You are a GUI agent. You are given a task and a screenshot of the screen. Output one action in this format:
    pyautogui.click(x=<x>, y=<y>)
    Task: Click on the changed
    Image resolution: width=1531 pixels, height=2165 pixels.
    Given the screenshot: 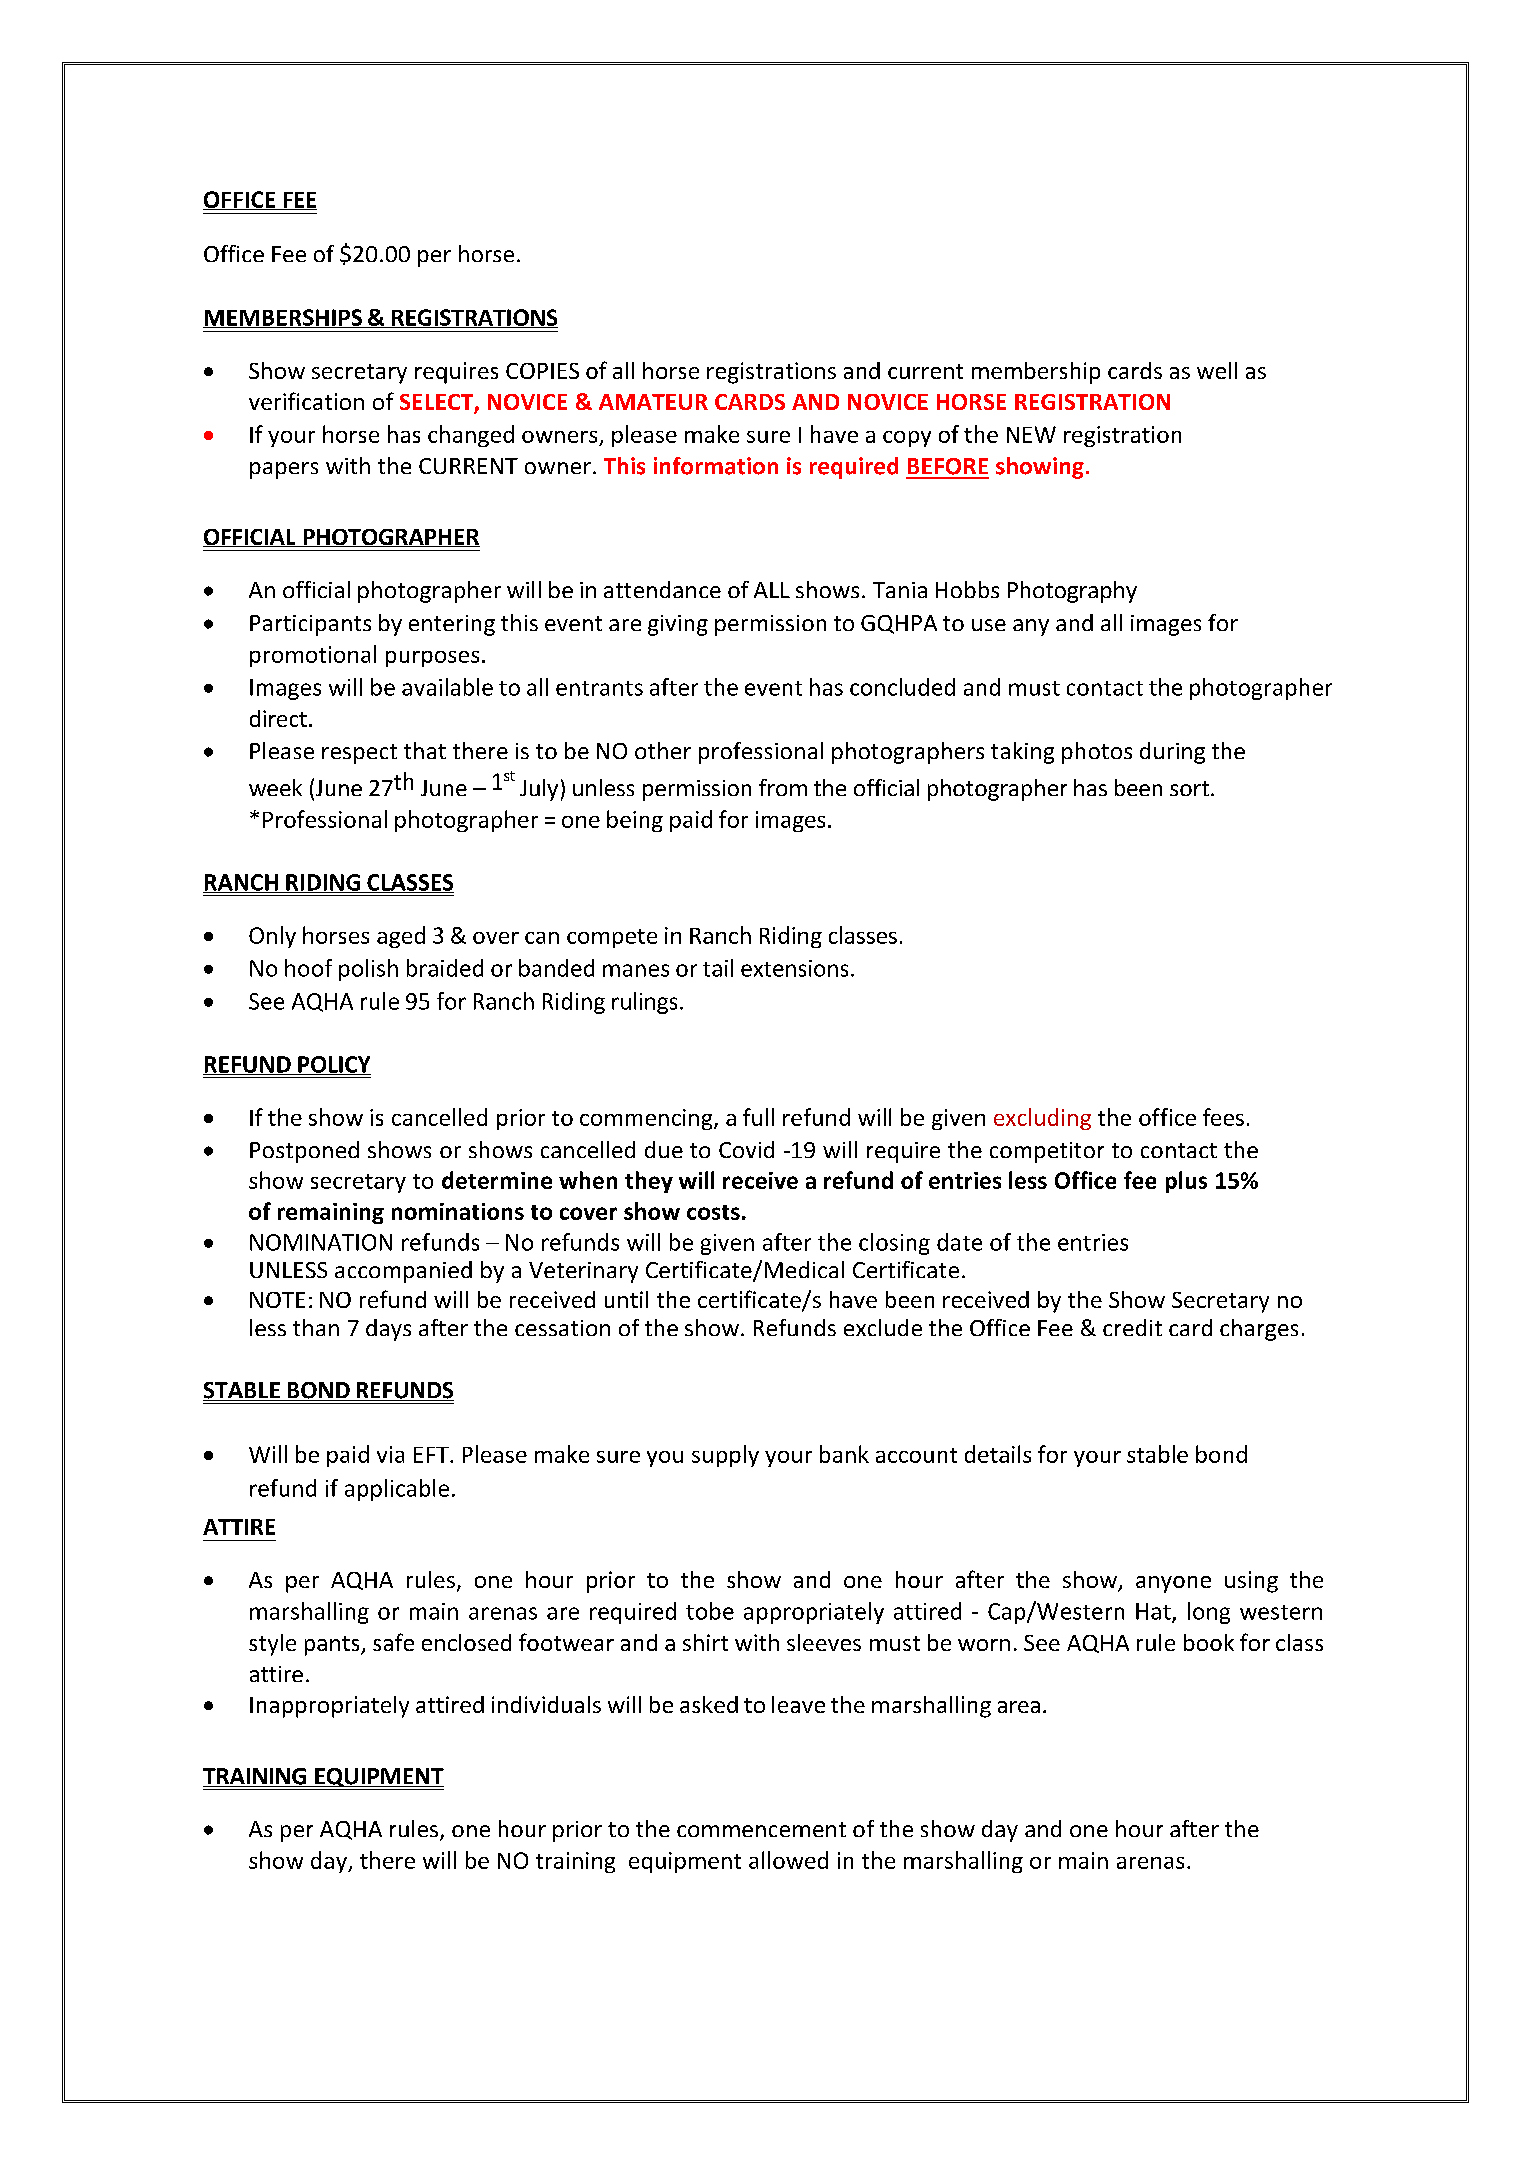 What is the action you would take?
    pyautogui.click(x=471, y=436)
